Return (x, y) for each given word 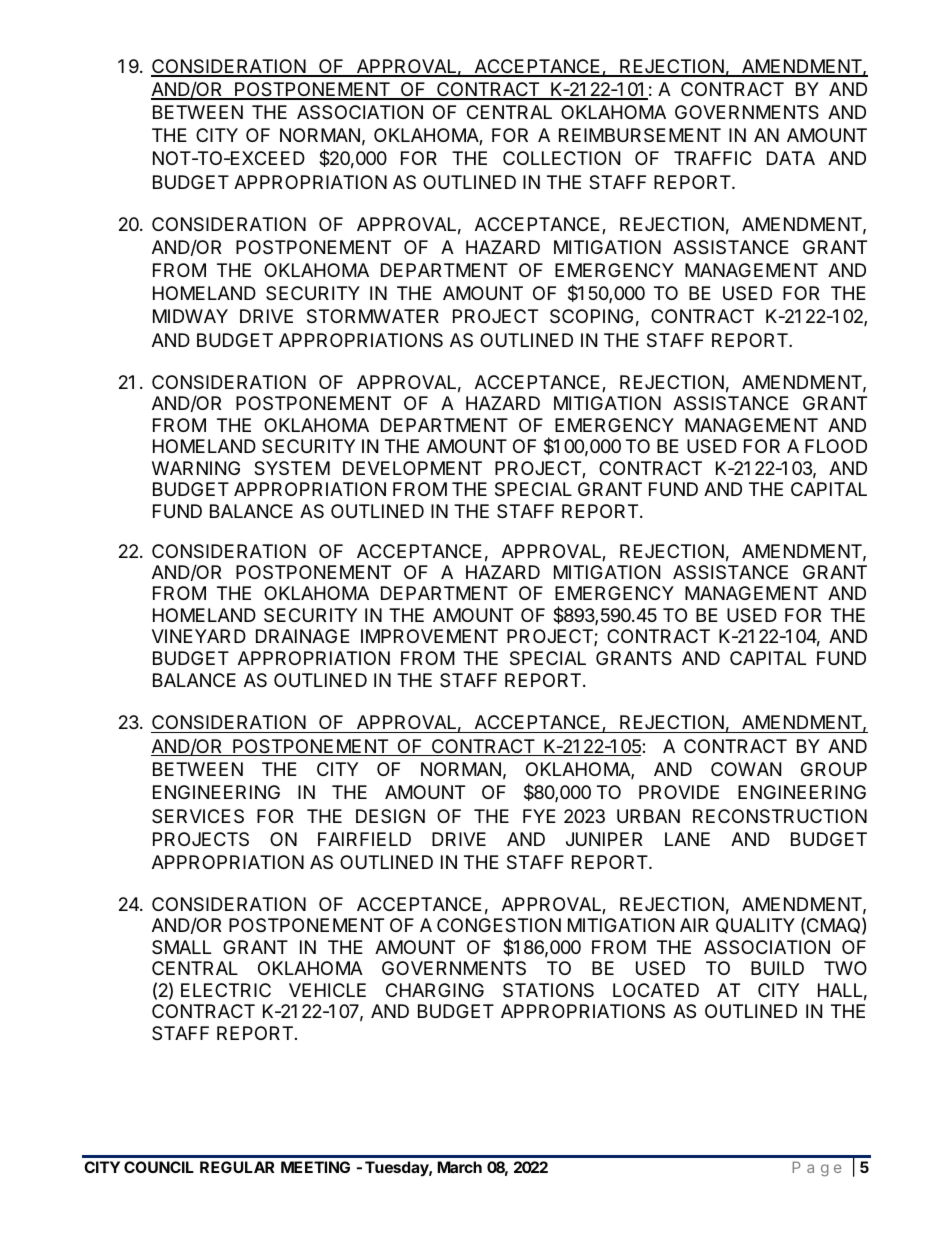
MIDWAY (190, 316)
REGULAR (237, 1167)
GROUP (834, 769)
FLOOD (836, 446)
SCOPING (591, 316)
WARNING (196, 468)
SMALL (181, 947)
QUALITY (755, 926)
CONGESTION (499, 925)
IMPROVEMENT (429, 636)
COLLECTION (561, 158)
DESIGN (390, 816)
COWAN (746, 769)
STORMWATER (373, 316)
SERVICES (198, 816)
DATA (791, 158)
